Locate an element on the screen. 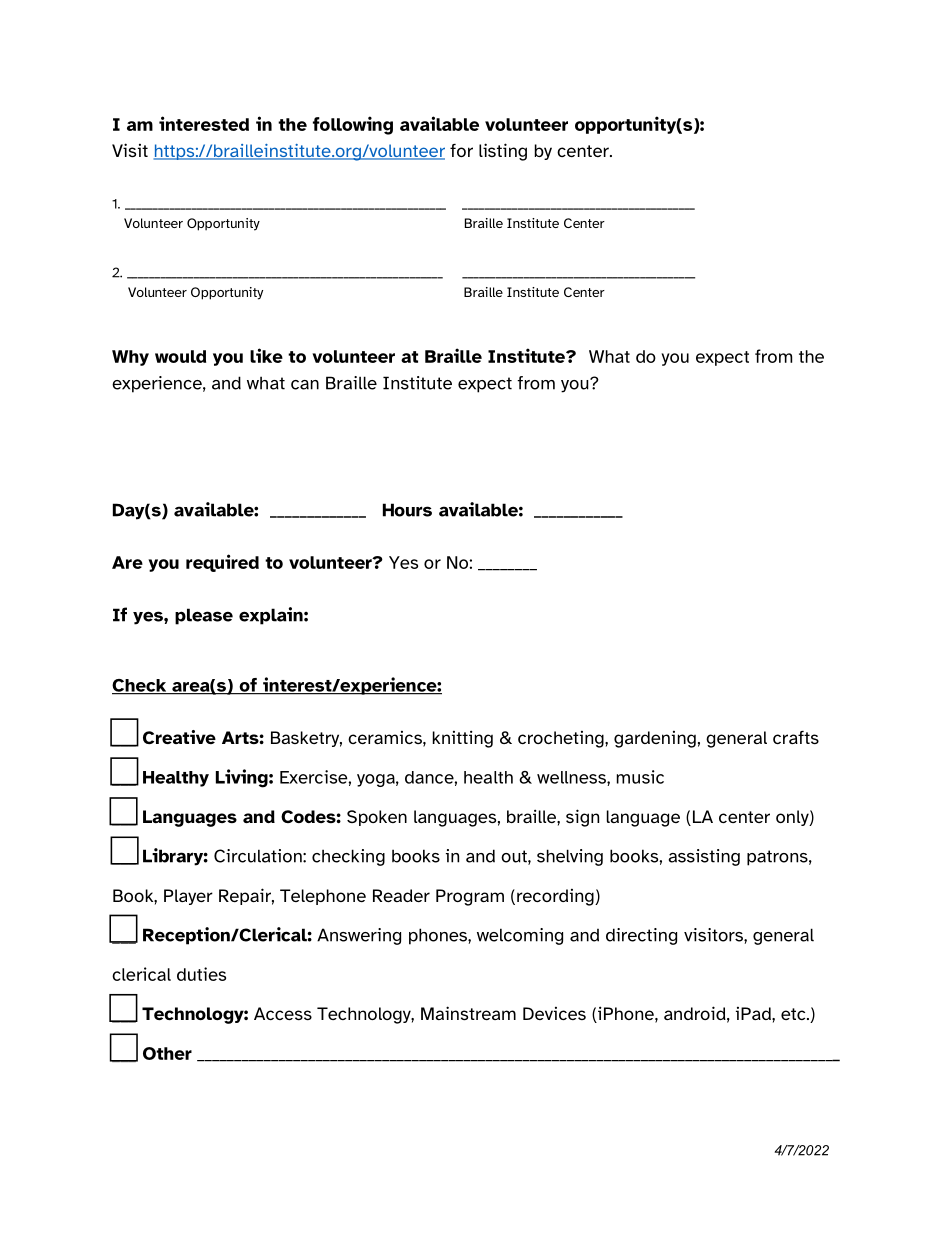 This screenshot has width=952, height=1233. gardening is located at coordinates (655, 739).
